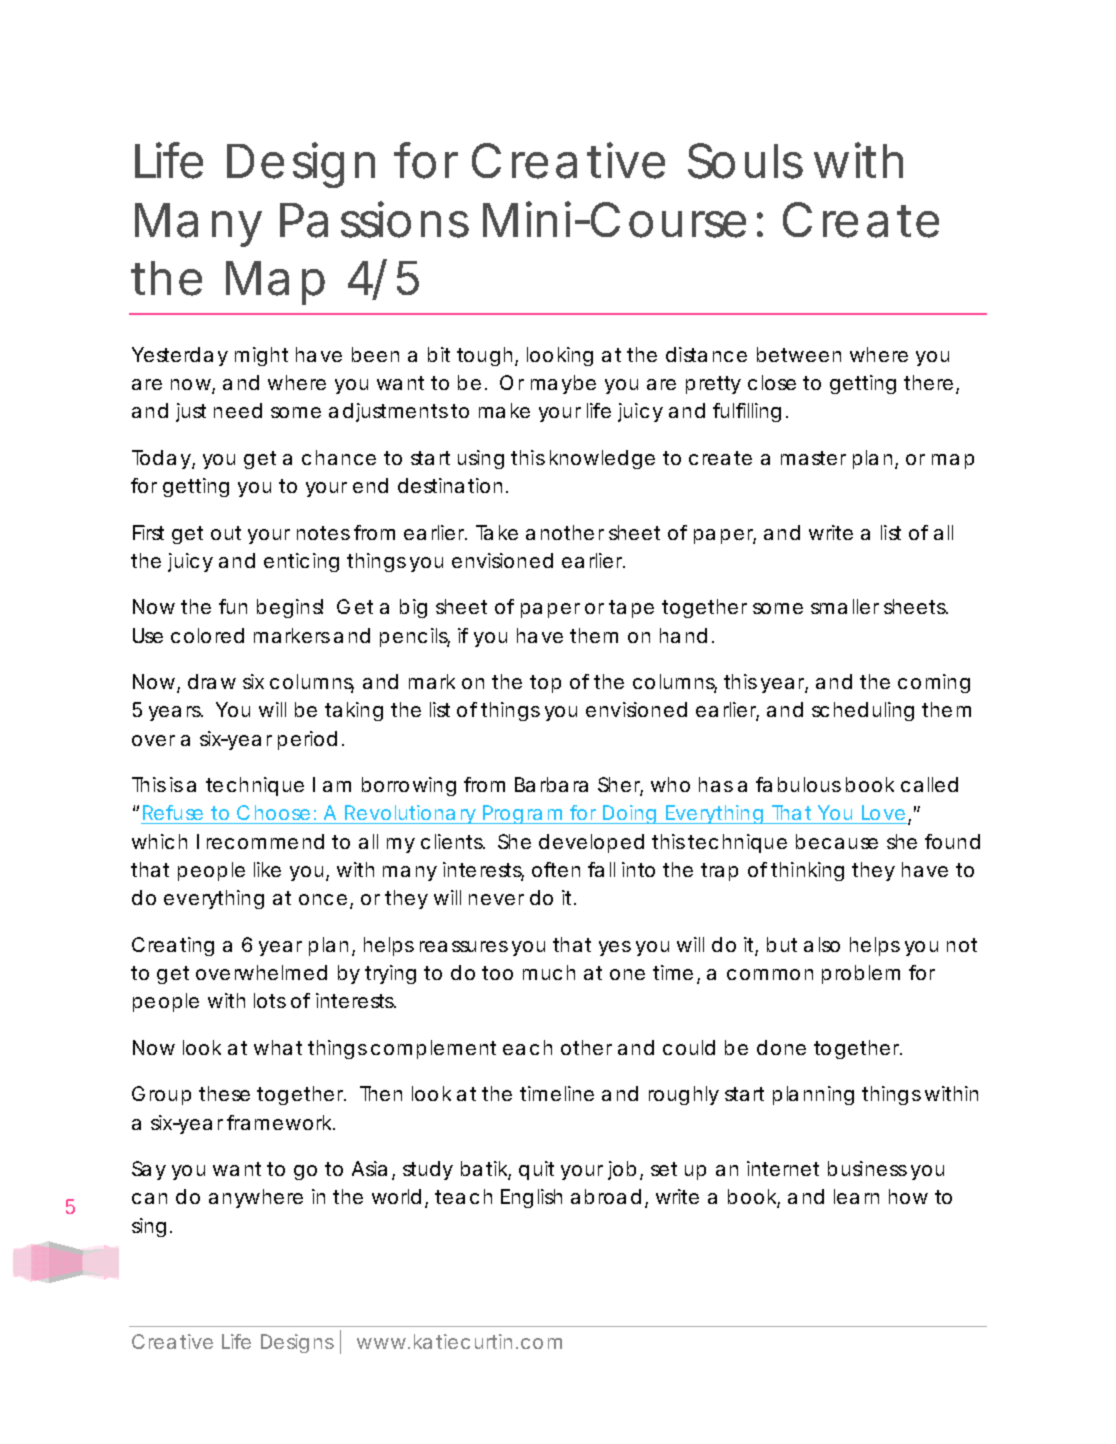 This document has height=1444, width=1116. What do you see at coordinates (799, 354) in the document?
I see `between` at bounding box center [799, 354].
